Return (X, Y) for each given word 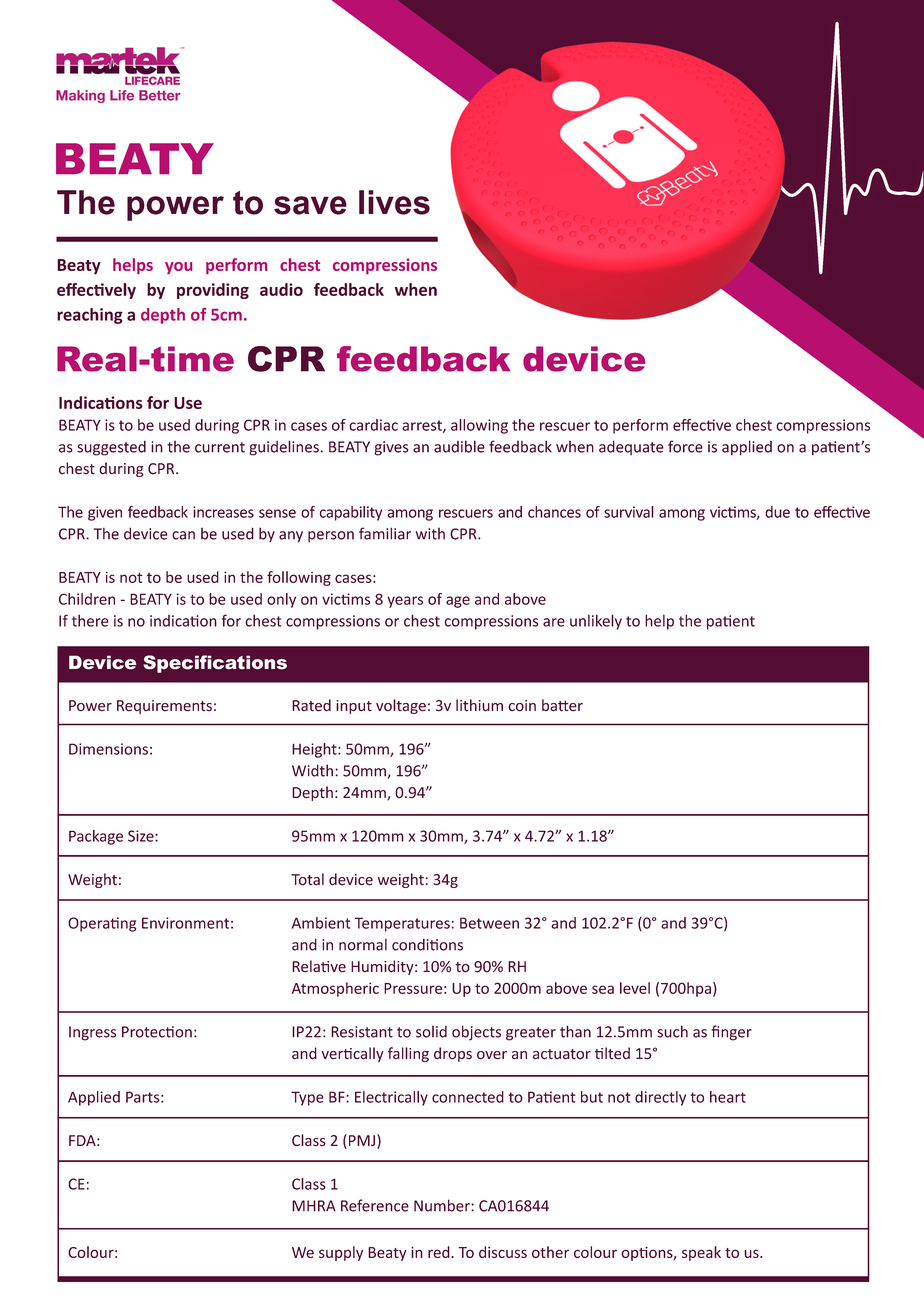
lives (394, 202)
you (178, 268)
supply (341, 1253)
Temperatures (402, 924)
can (183, 535)
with (430, 534)
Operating (102, 924)
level (635, 988)
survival (629, 512)
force (685, 446)
